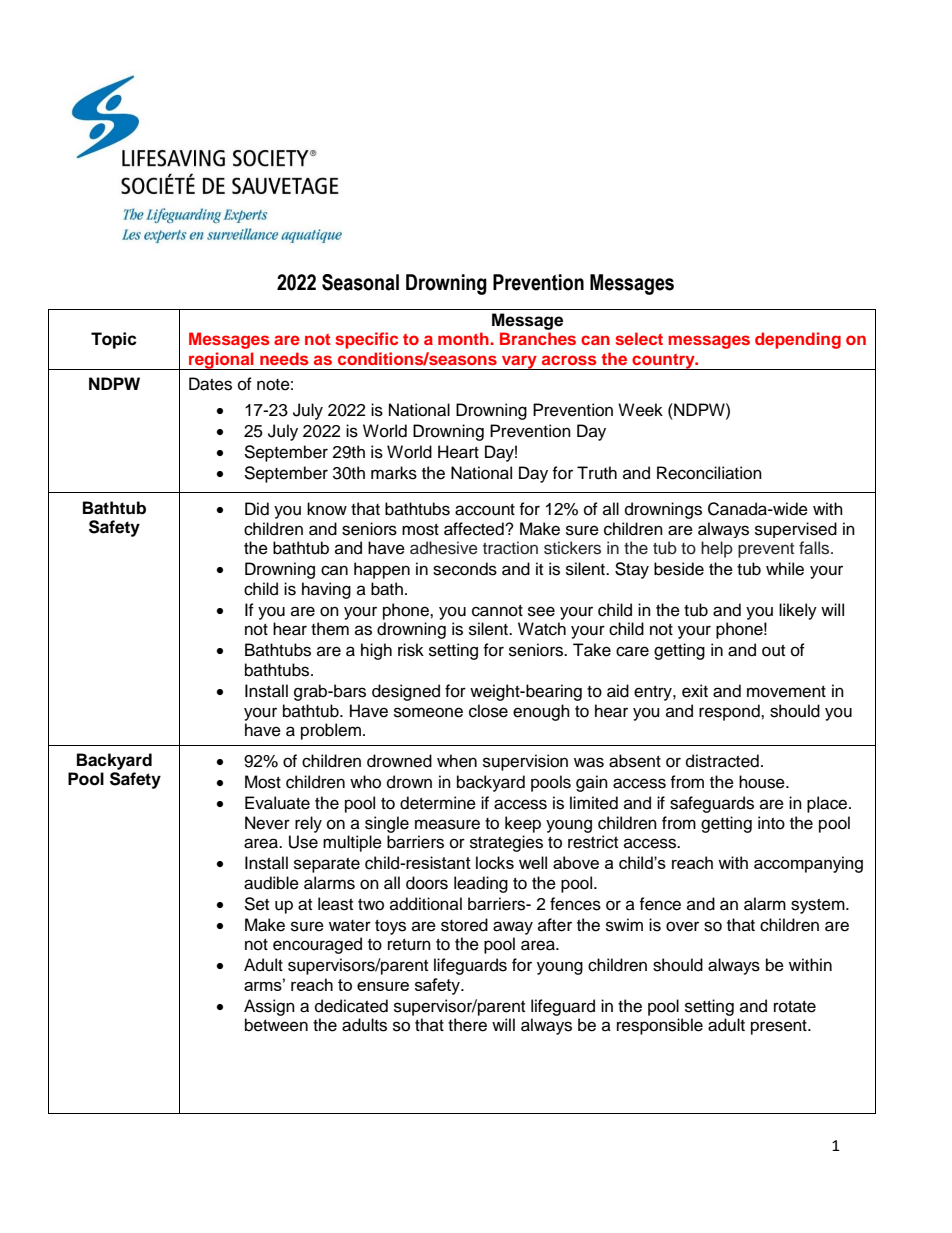  I want to click on Evaluate, so click(277, 803).
